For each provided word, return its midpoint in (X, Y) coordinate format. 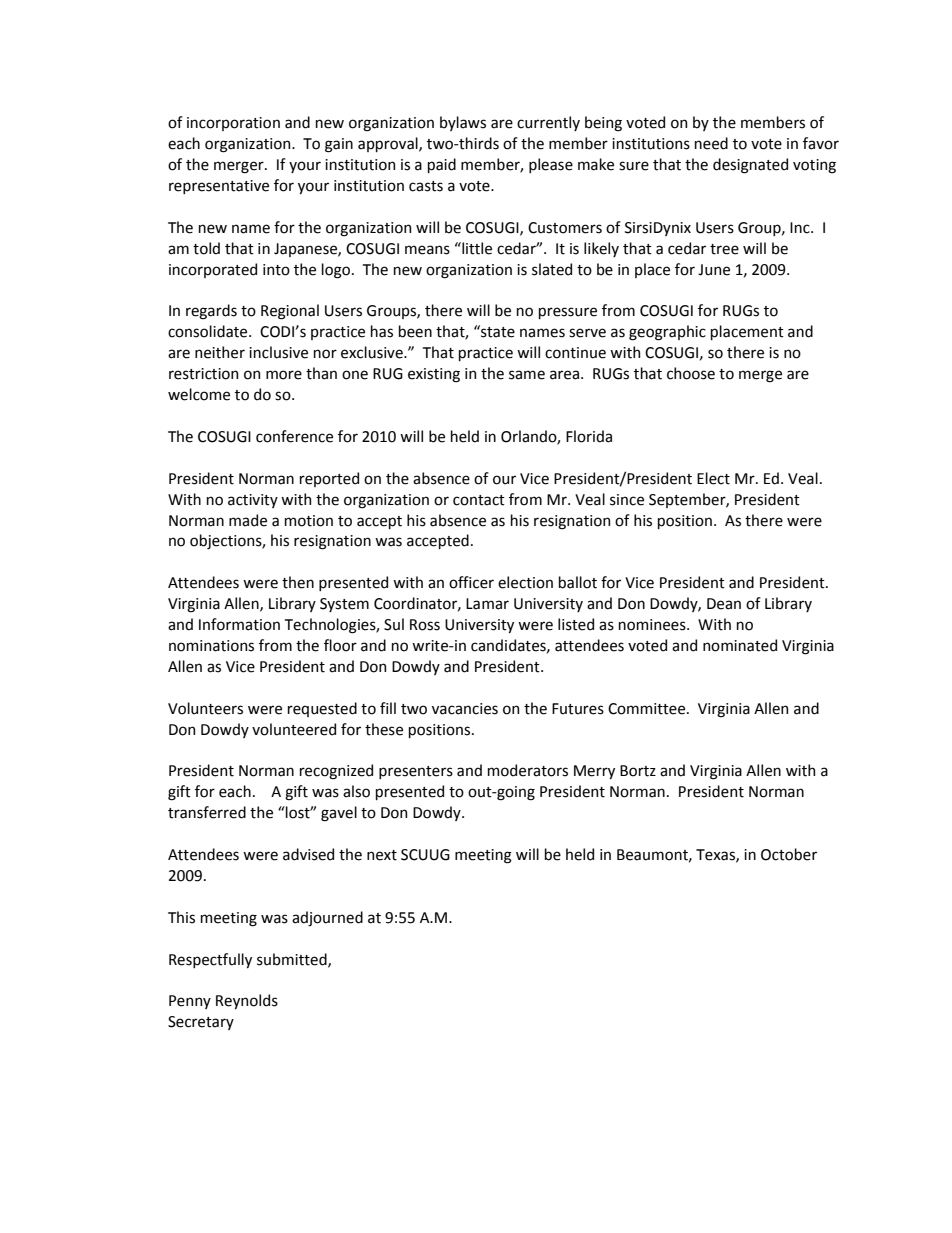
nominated (740, 645)
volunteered (294, 729)
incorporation (233, 124)
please (551, 165)
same (527, 375)
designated (750, 166)
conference (294, 436)
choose (691, 373)
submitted (293, 960)
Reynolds (247, 1001)
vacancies (465, 709)
